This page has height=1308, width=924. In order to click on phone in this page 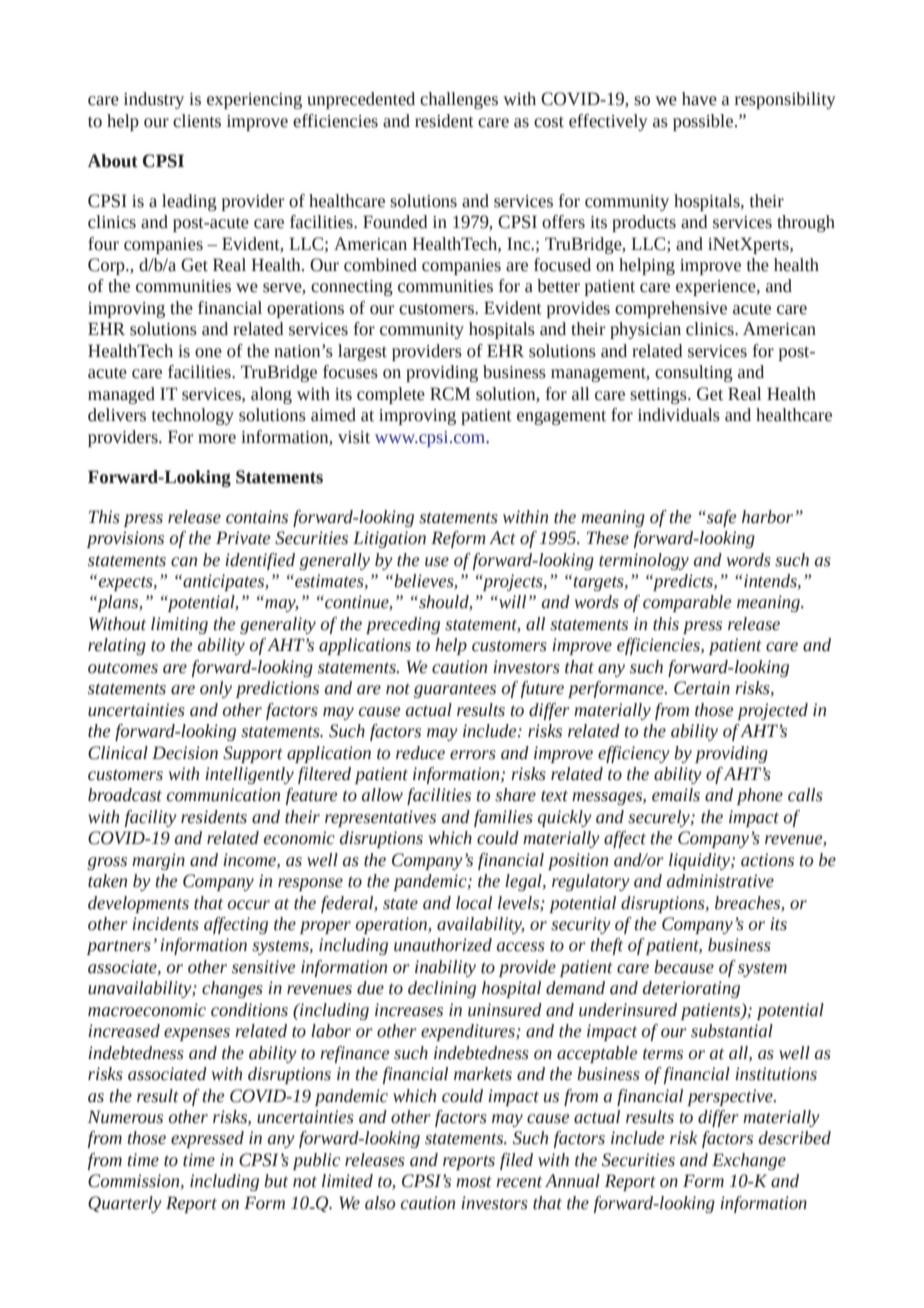, I will do `click(760, 796)`.
